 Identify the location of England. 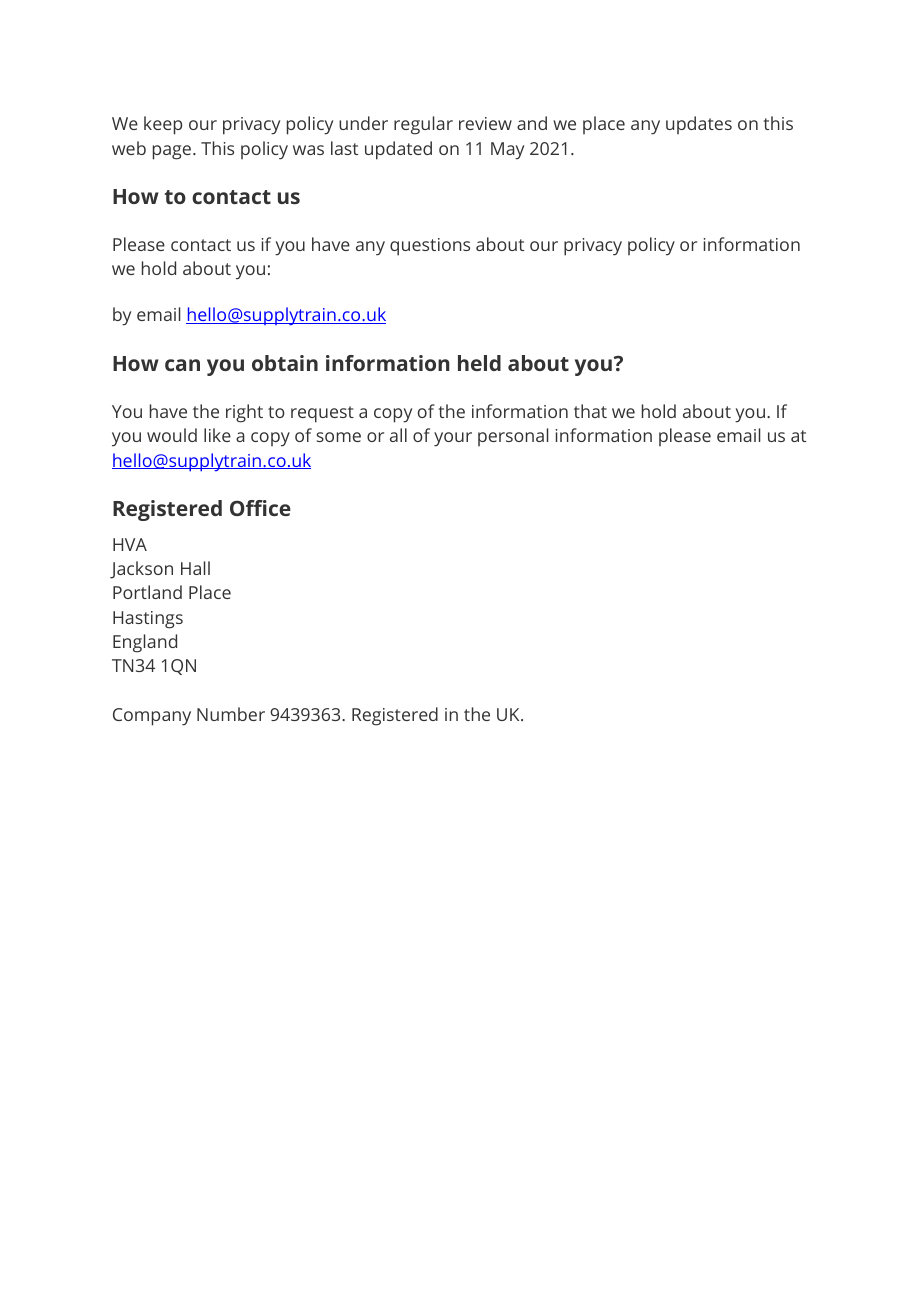
(145, 643).
